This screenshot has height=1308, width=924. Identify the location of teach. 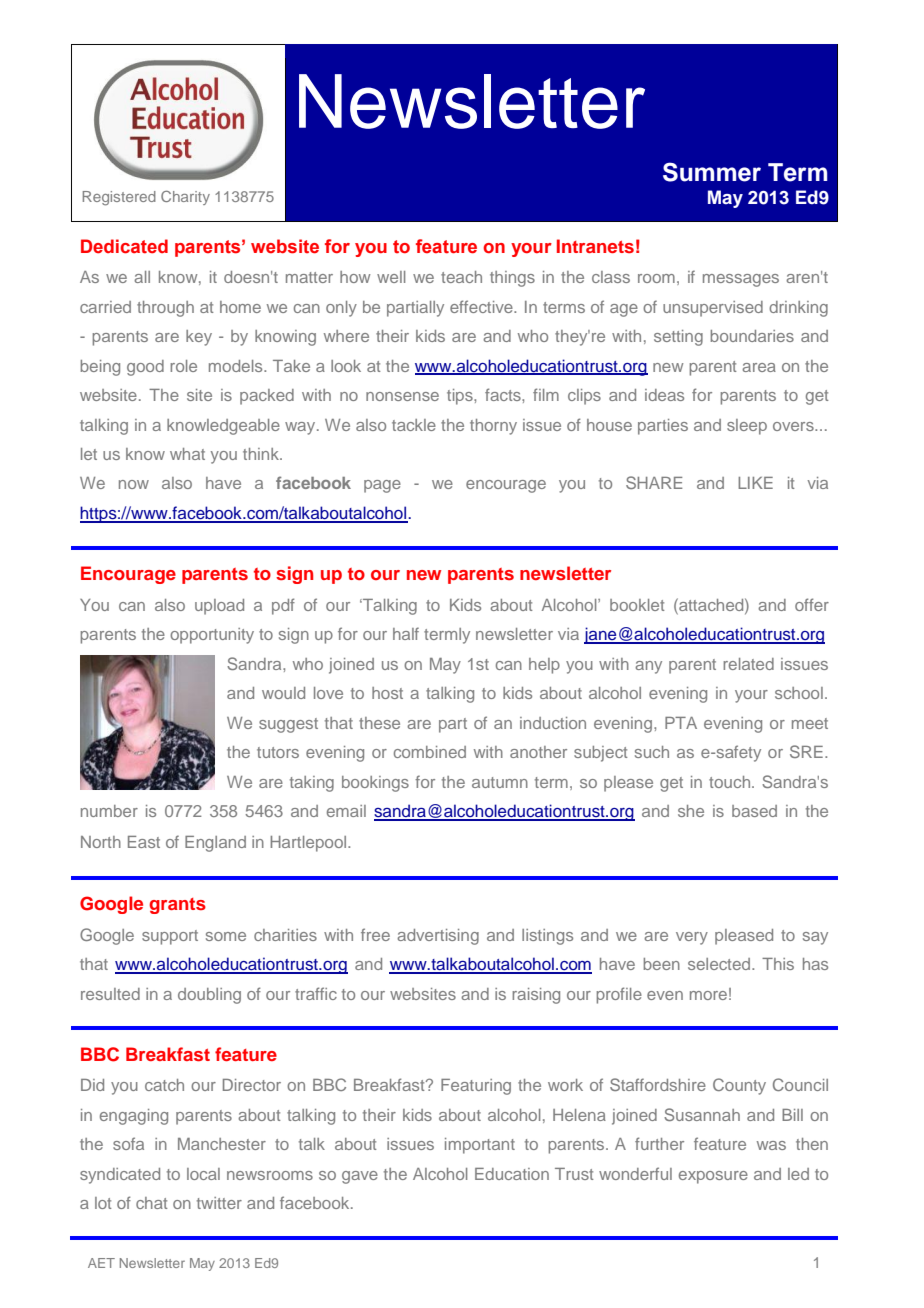
(461, 277).
